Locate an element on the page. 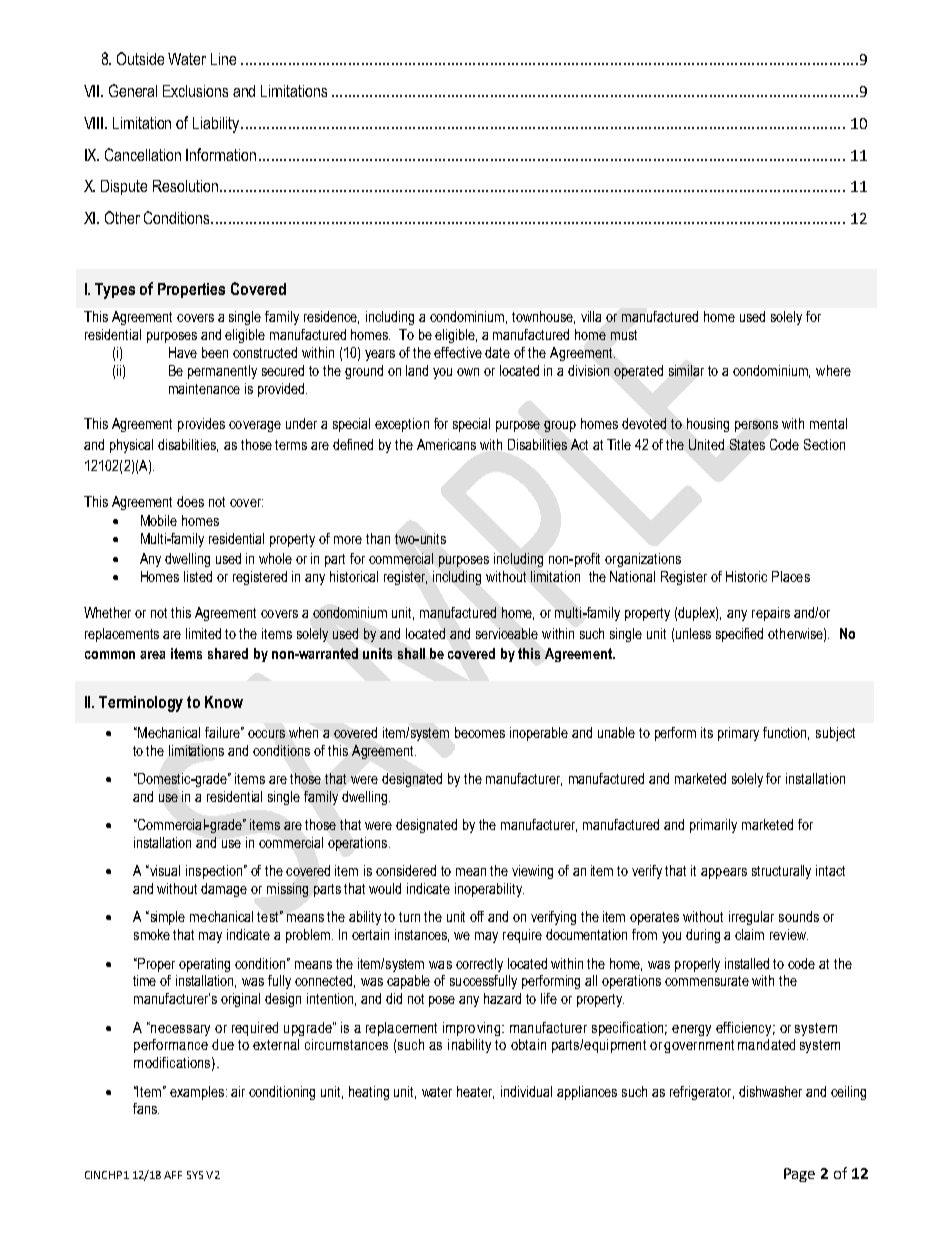 This page has width=952, height=1233. becomes is located at coordinates (480, 732).
